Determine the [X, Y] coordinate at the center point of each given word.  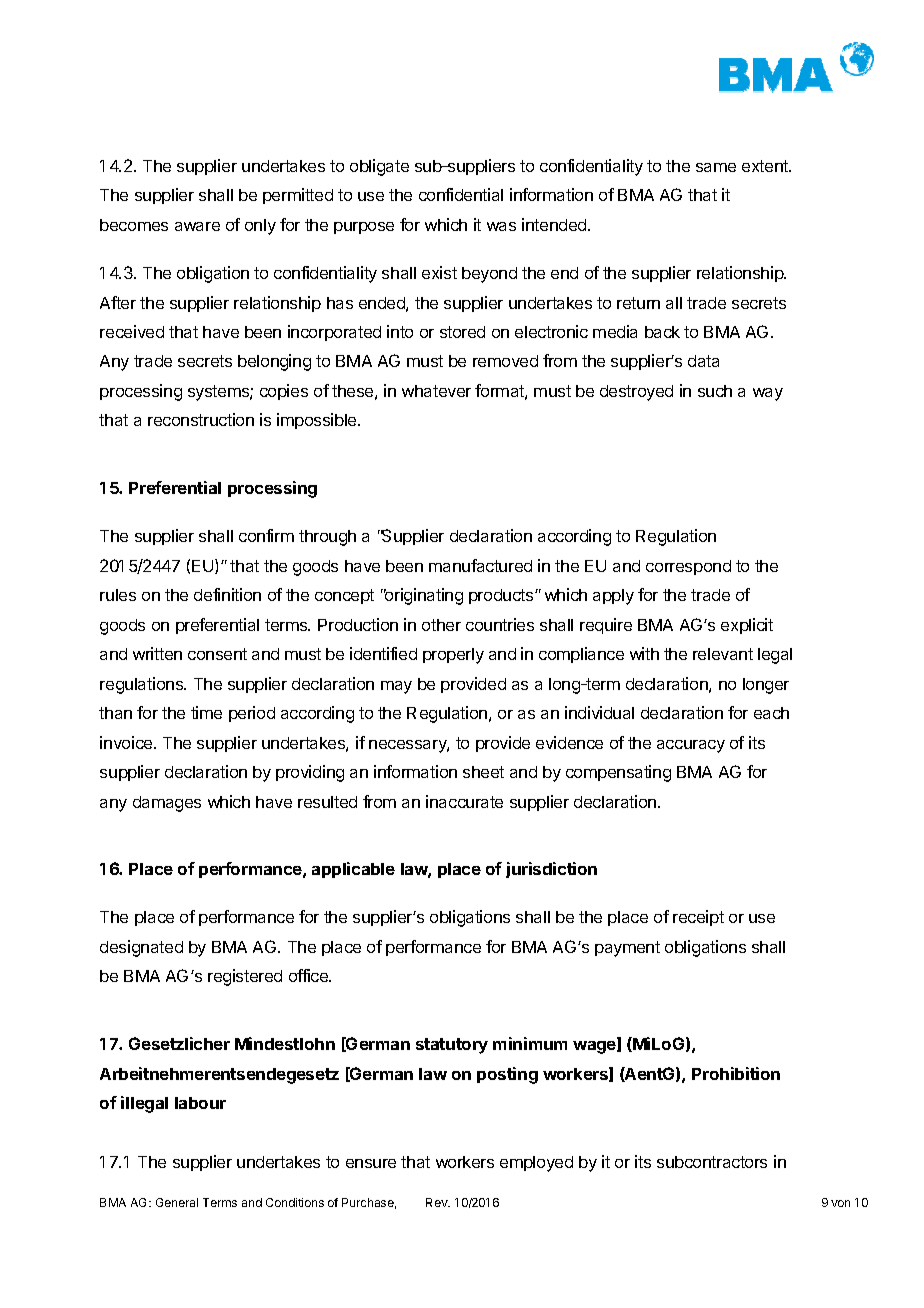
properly [453, 656]
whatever [436, 391]
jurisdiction [551, 870]
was [501, 226]
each [771, 713]
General [177, 1202]
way [768, 394]
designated [141, 948]
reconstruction [201, 419]
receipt [698, 918]
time [206, 712]
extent [766, 166]
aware [197, 226]
